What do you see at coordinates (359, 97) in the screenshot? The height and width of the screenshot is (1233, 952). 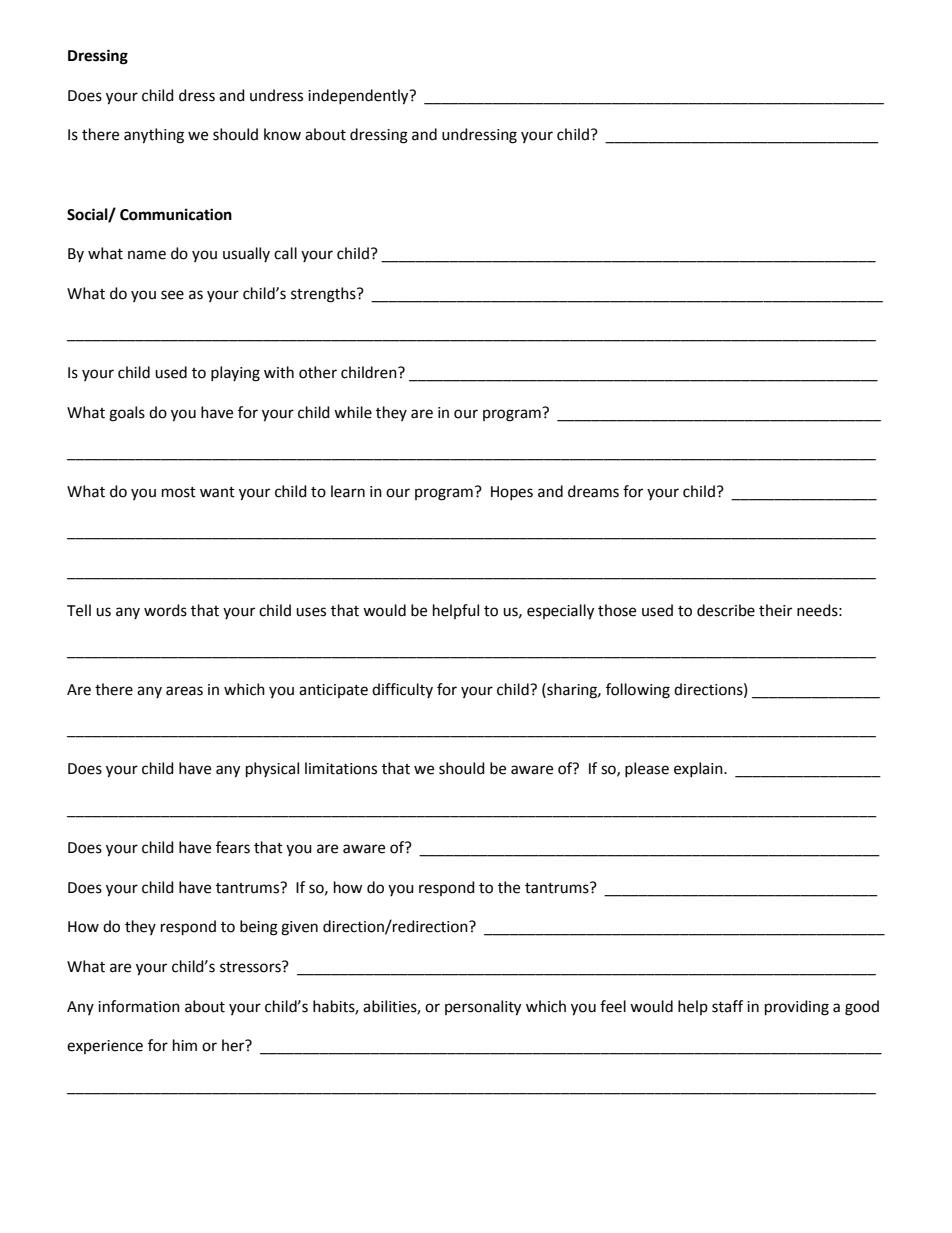 I see `independently` at bounding box center [359, 97].
